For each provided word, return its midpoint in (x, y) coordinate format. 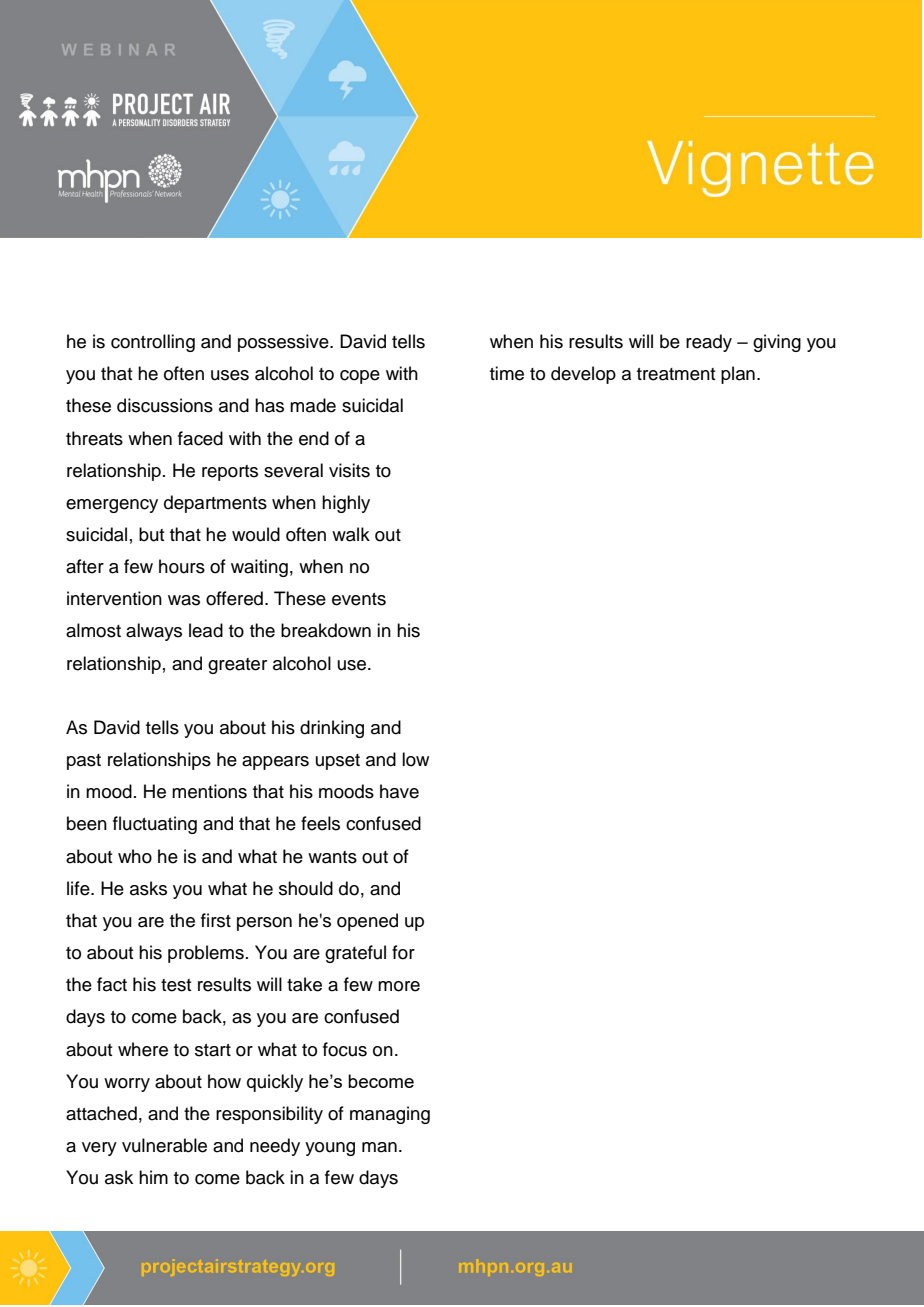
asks (148, 888)
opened (367, 922)
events (359, 599)
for (403, 952)
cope (360, 377)
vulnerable (164, 1145)
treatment (676, 374)
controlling (153, 343)
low (415, 759)
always (154, 632)
